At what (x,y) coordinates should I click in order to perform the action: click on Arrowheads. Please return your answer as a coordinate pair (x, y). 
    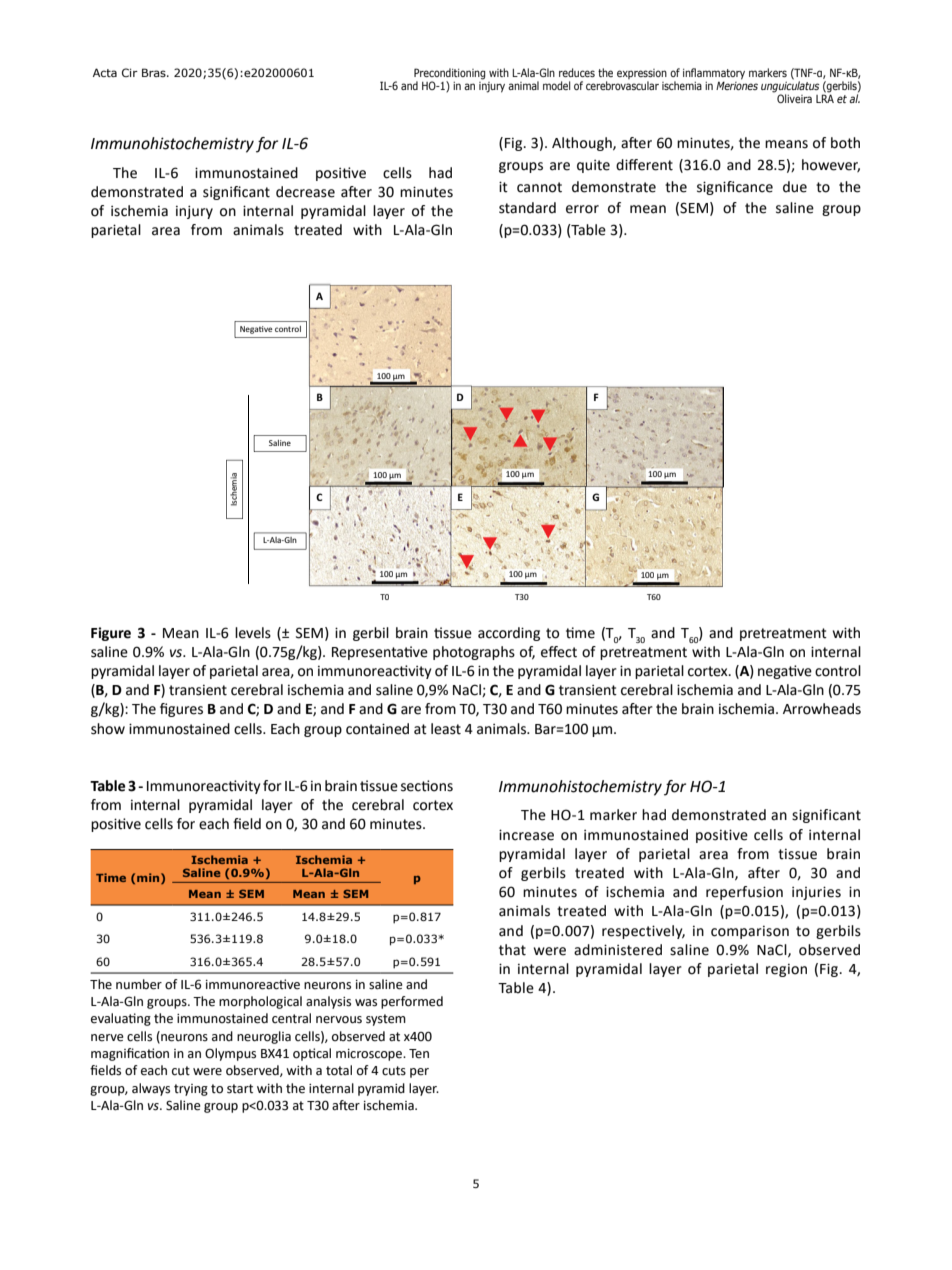
    Looking at the image, I should click on (822, 709).
